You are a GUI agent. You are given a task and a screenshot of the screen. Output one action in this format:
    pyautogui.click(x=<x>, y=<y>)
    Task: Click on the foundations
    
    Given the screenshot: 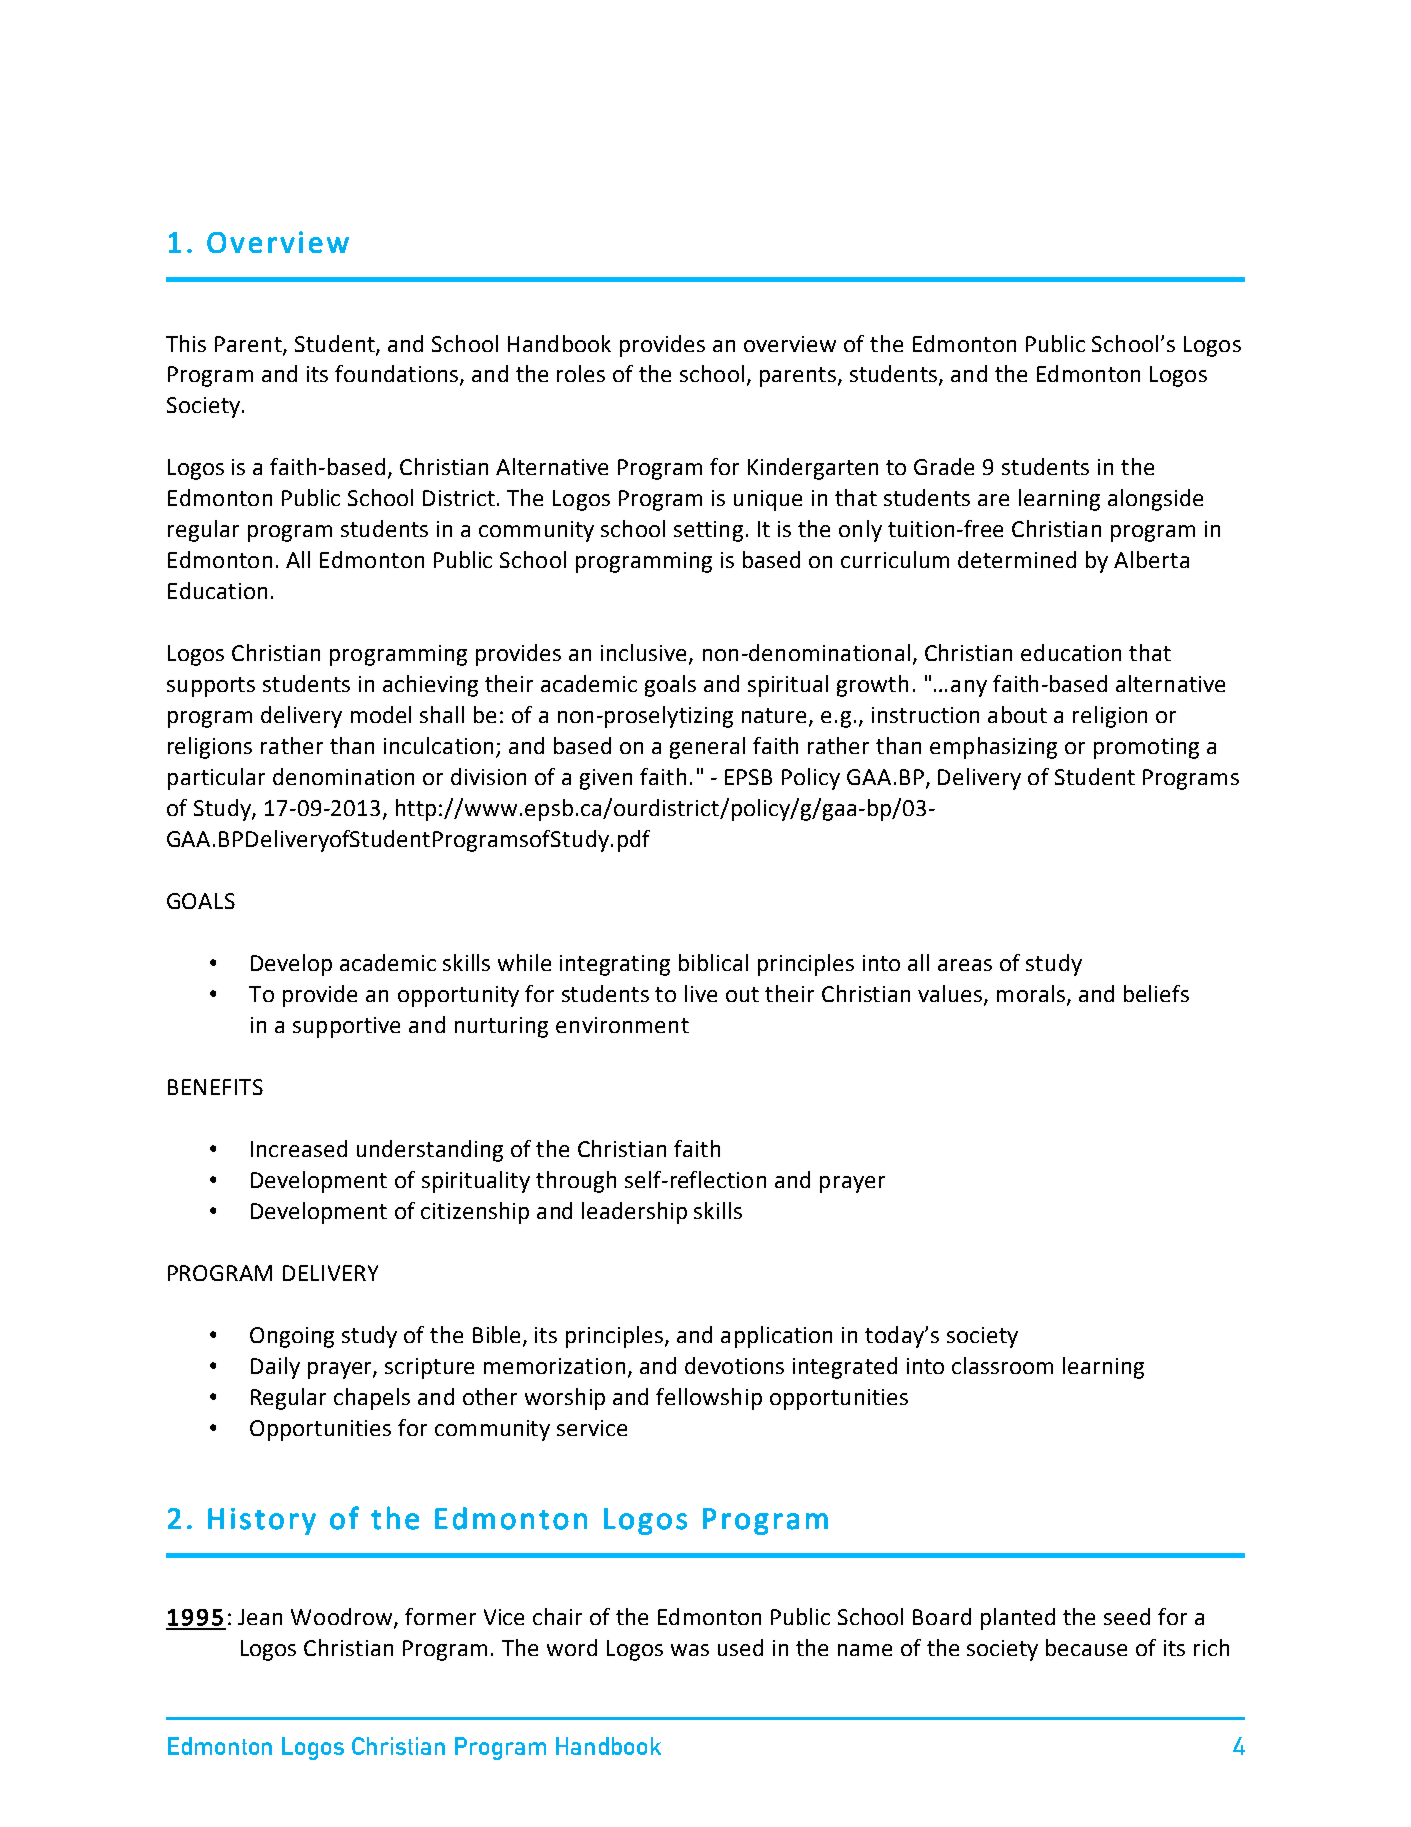 What is the action you would take?
    pyautogui.click(x=398, y=375)
